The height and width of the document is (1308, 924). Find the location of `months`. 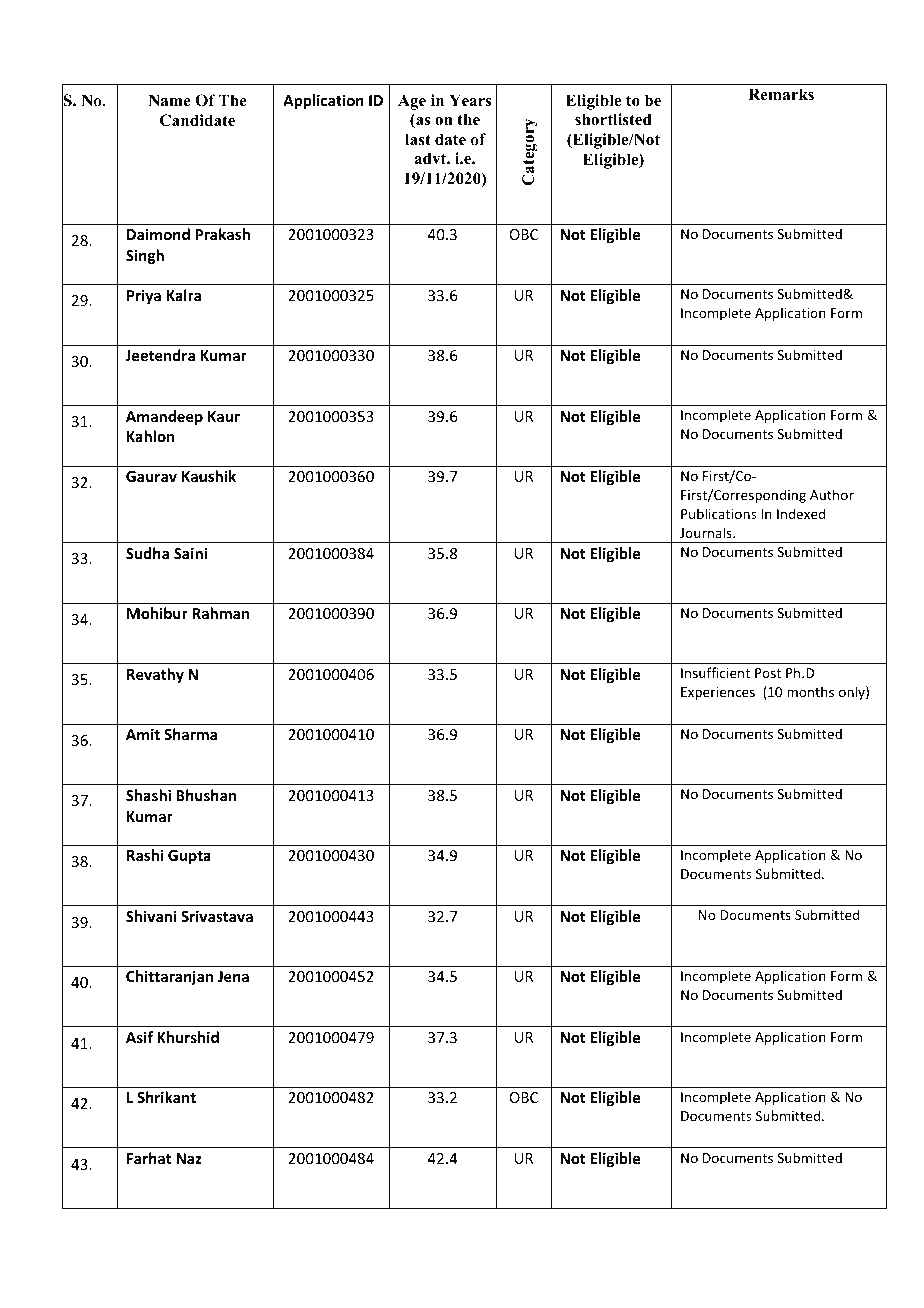

months is located at coordinates (810, 691).
